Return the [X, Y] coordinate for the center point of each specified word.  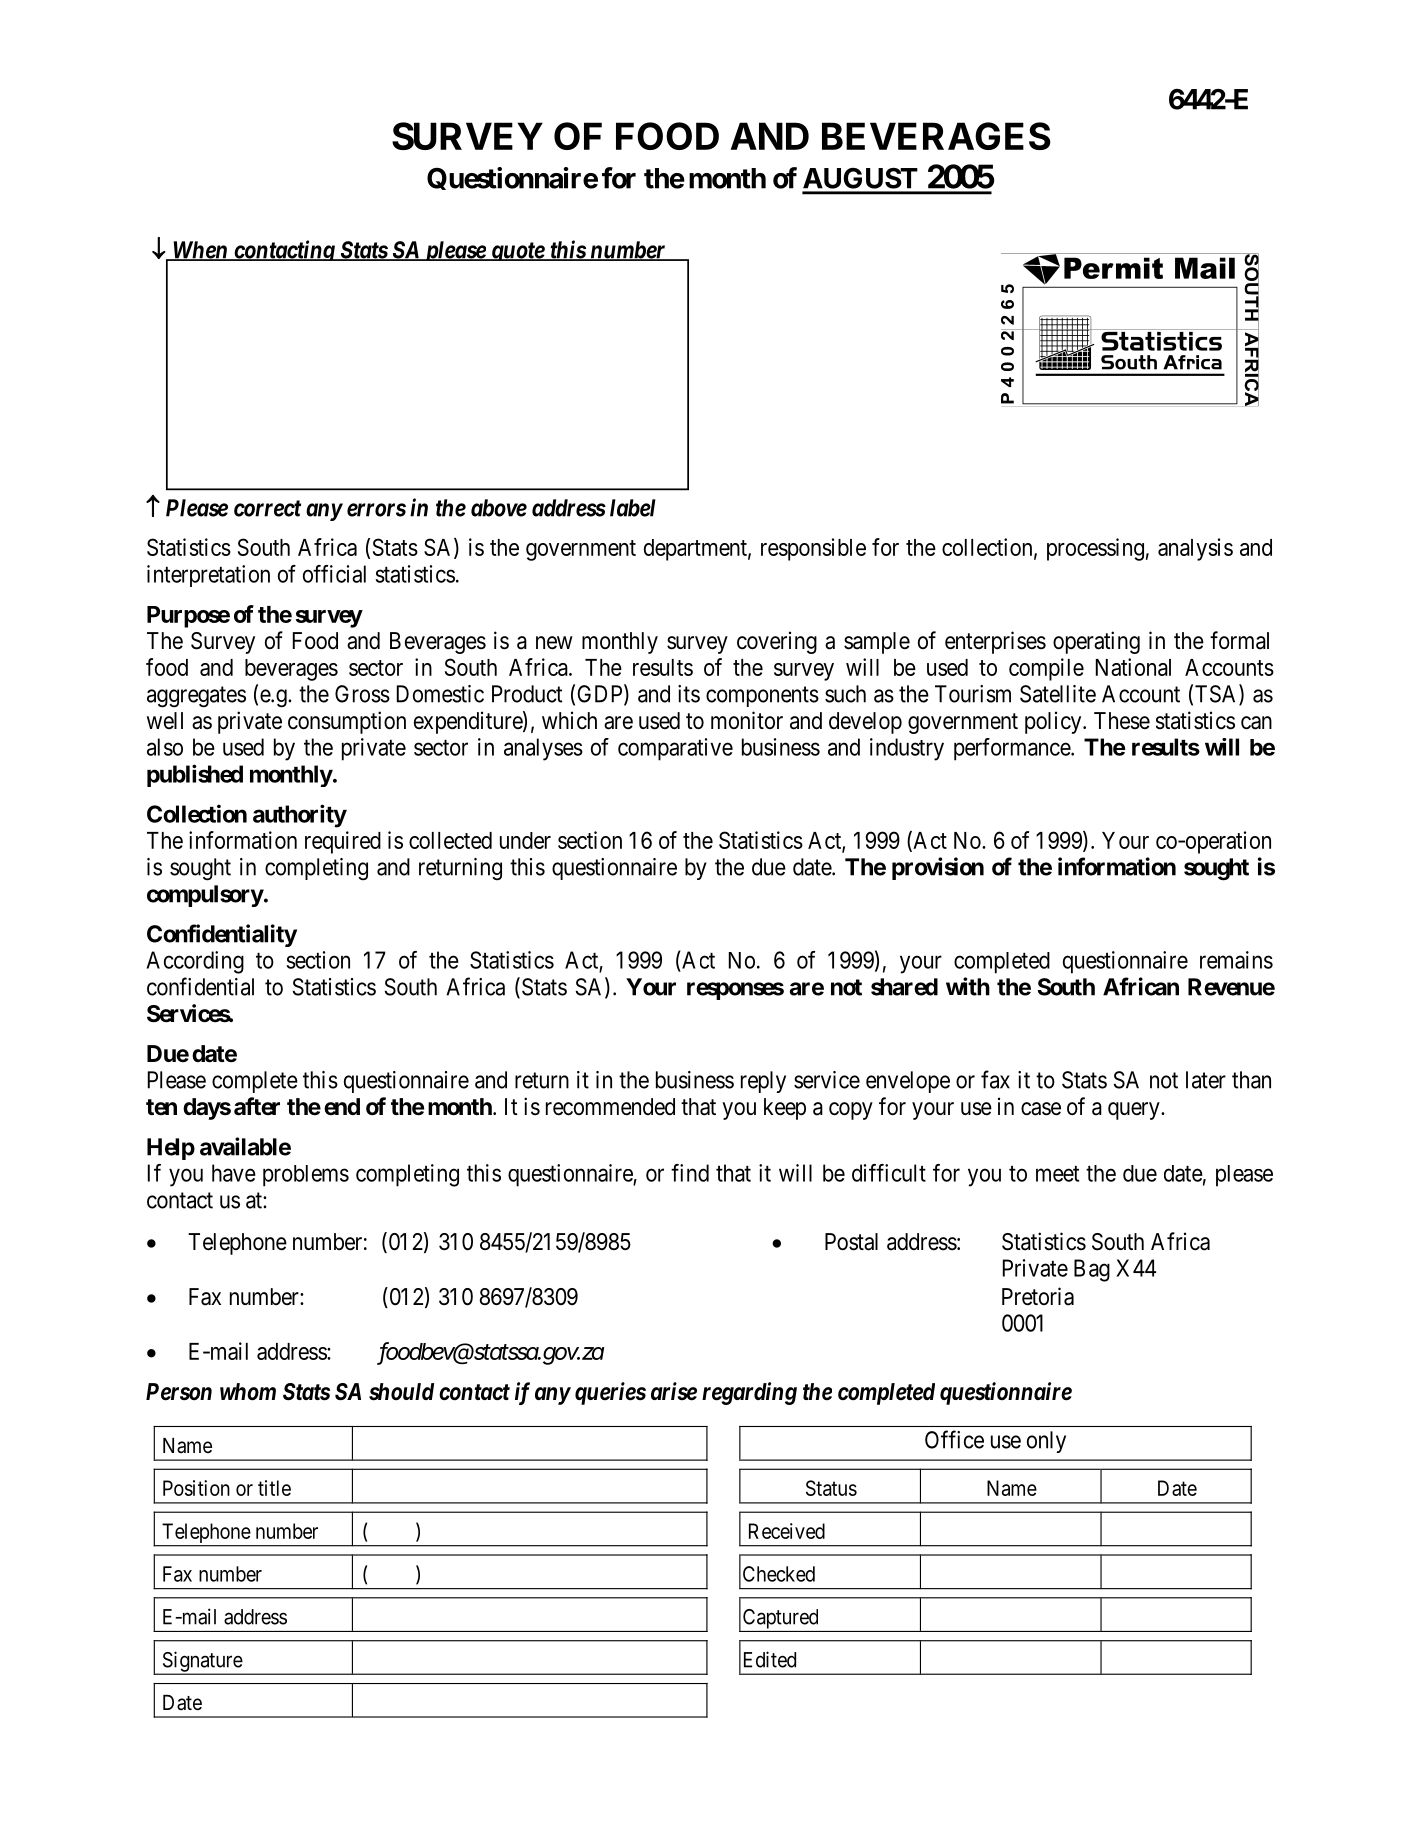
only [1046, 1442]
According [195, 962]
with [968, 986]
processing [1095, 549]
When [200, 251]
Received [787, 1531]
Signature [202, 1662]
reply [763, 1082]
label [633, 508]
